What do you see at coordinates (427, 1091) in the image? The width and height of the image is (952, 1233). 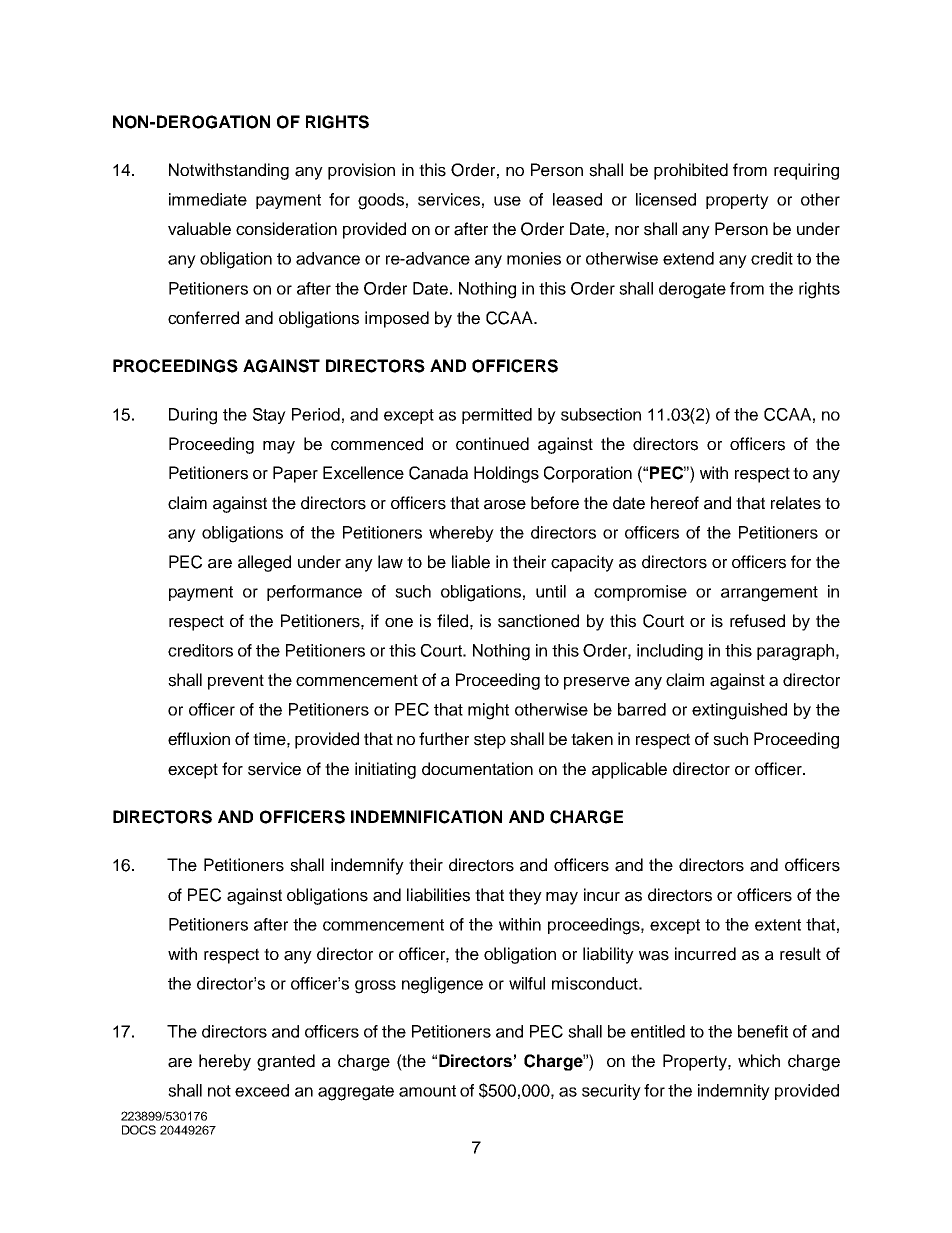 I see `amount` at bounding box center [427, 1091].
